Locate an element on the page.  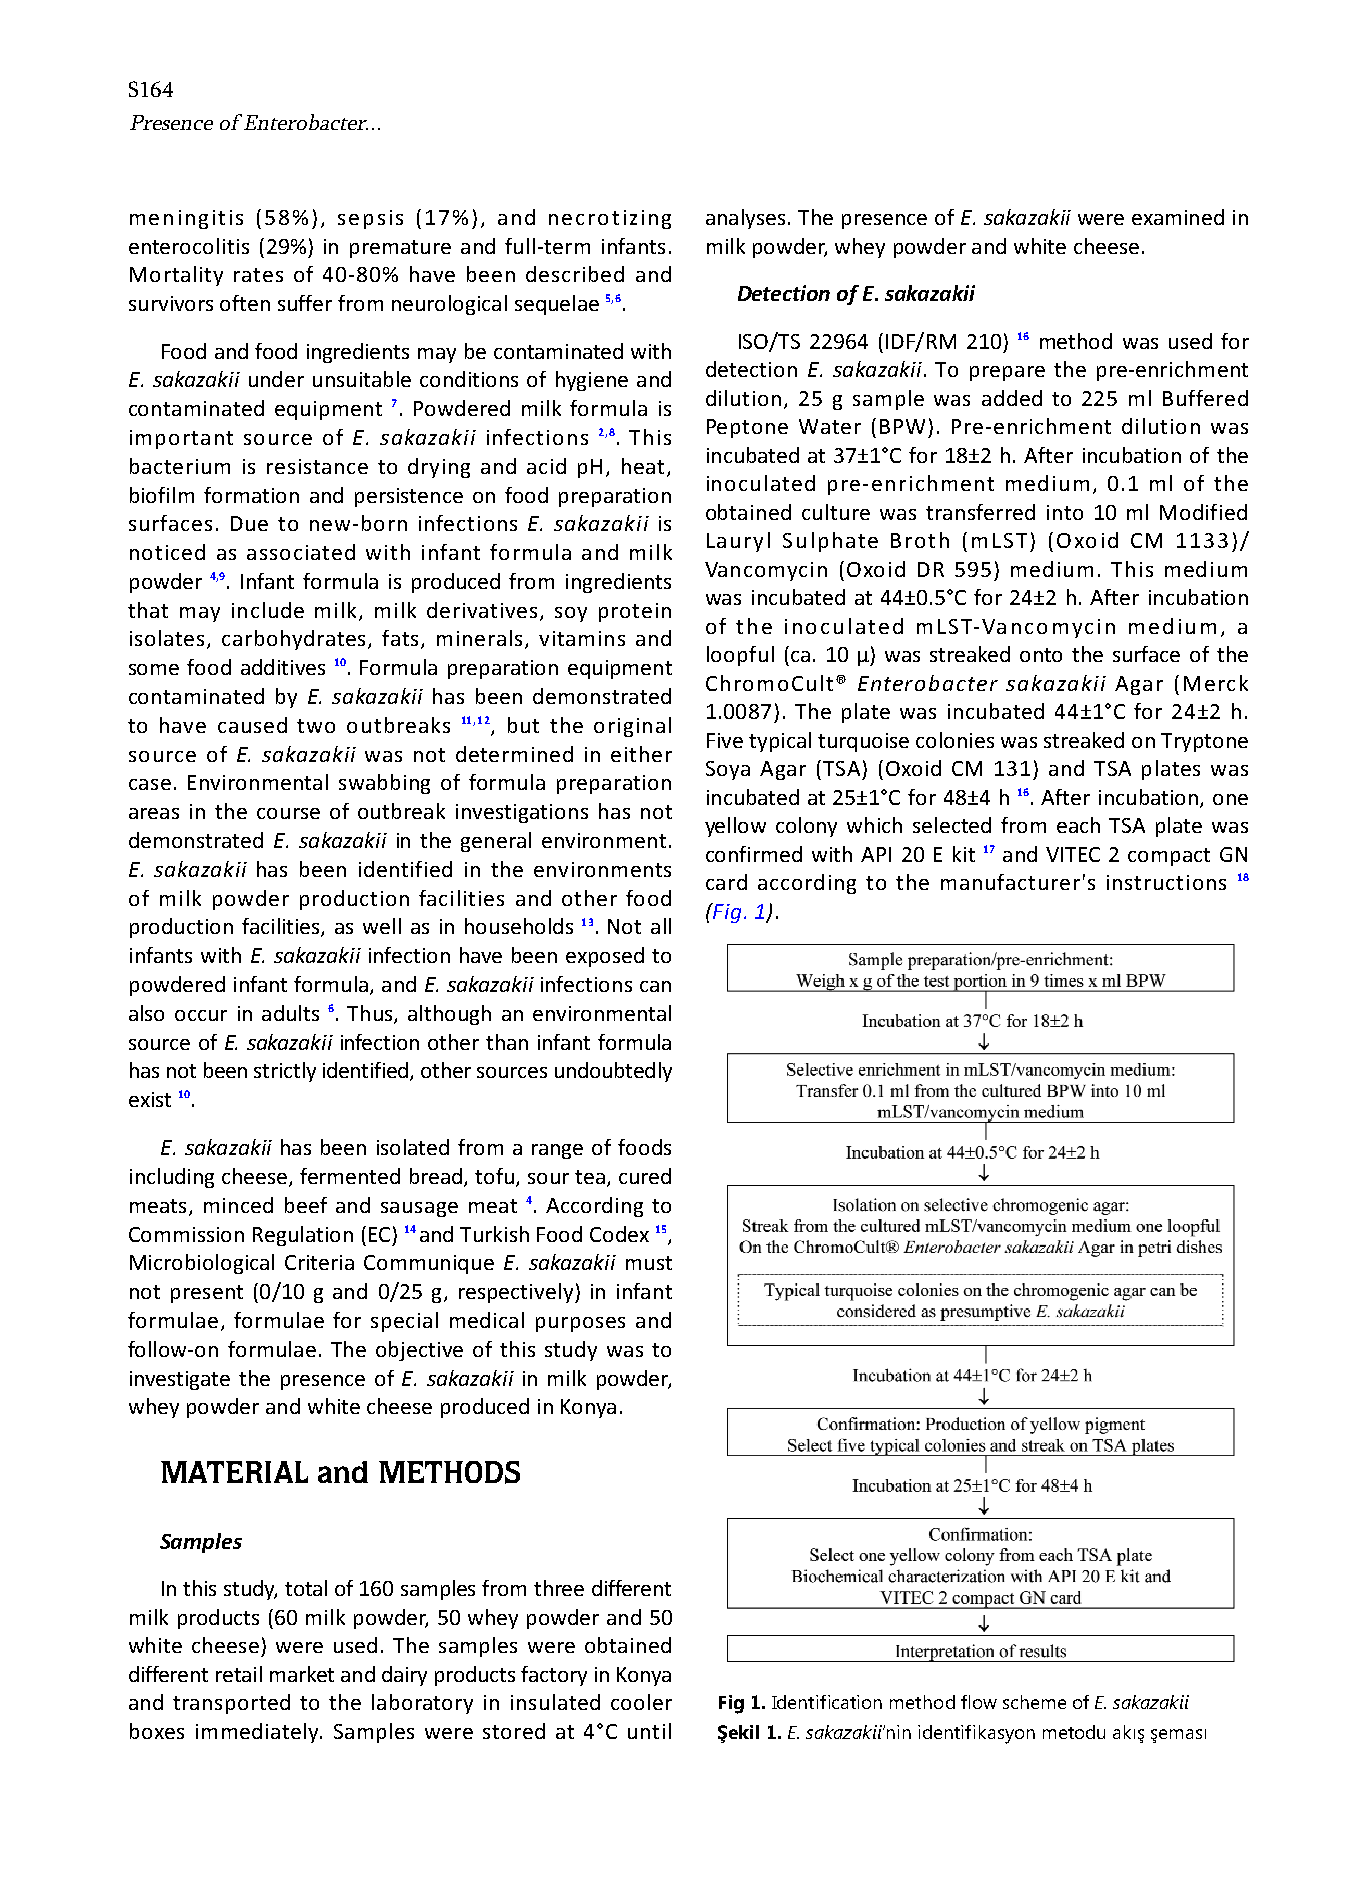
often is located at coordinates (245, 303).
